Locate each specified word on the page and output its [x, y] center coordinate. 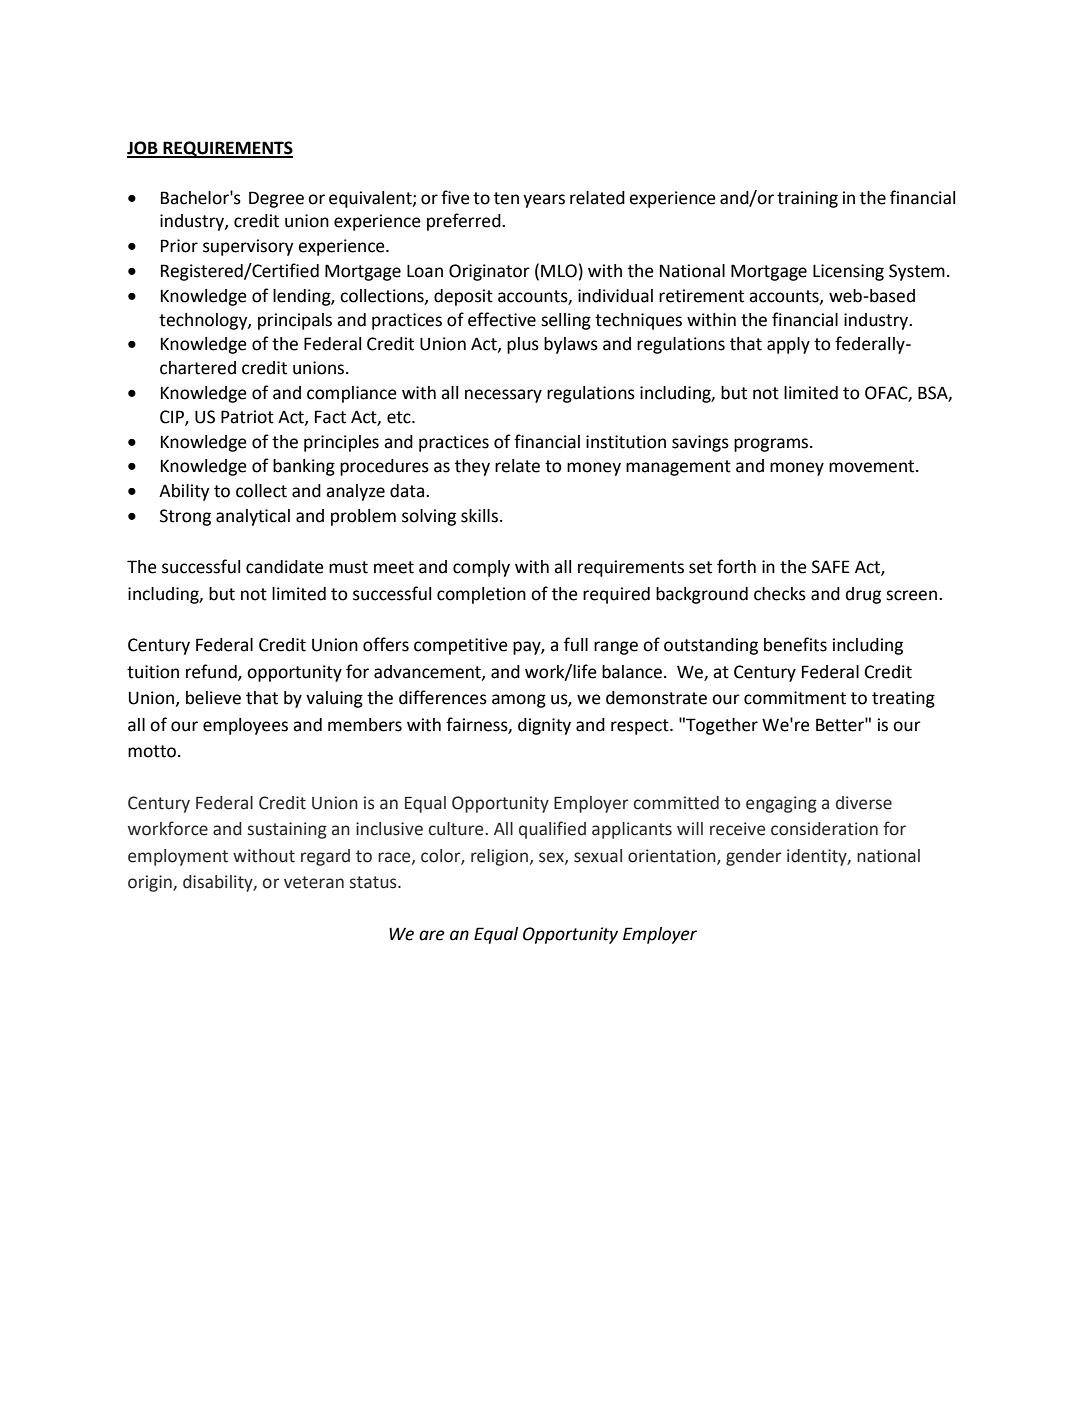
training [807, 199]
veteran [314, 882]
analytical [253, 517]
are [432, 935]
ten [506, 198]
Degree [276, 199]
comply [481, 568]
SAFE [831, 567]
